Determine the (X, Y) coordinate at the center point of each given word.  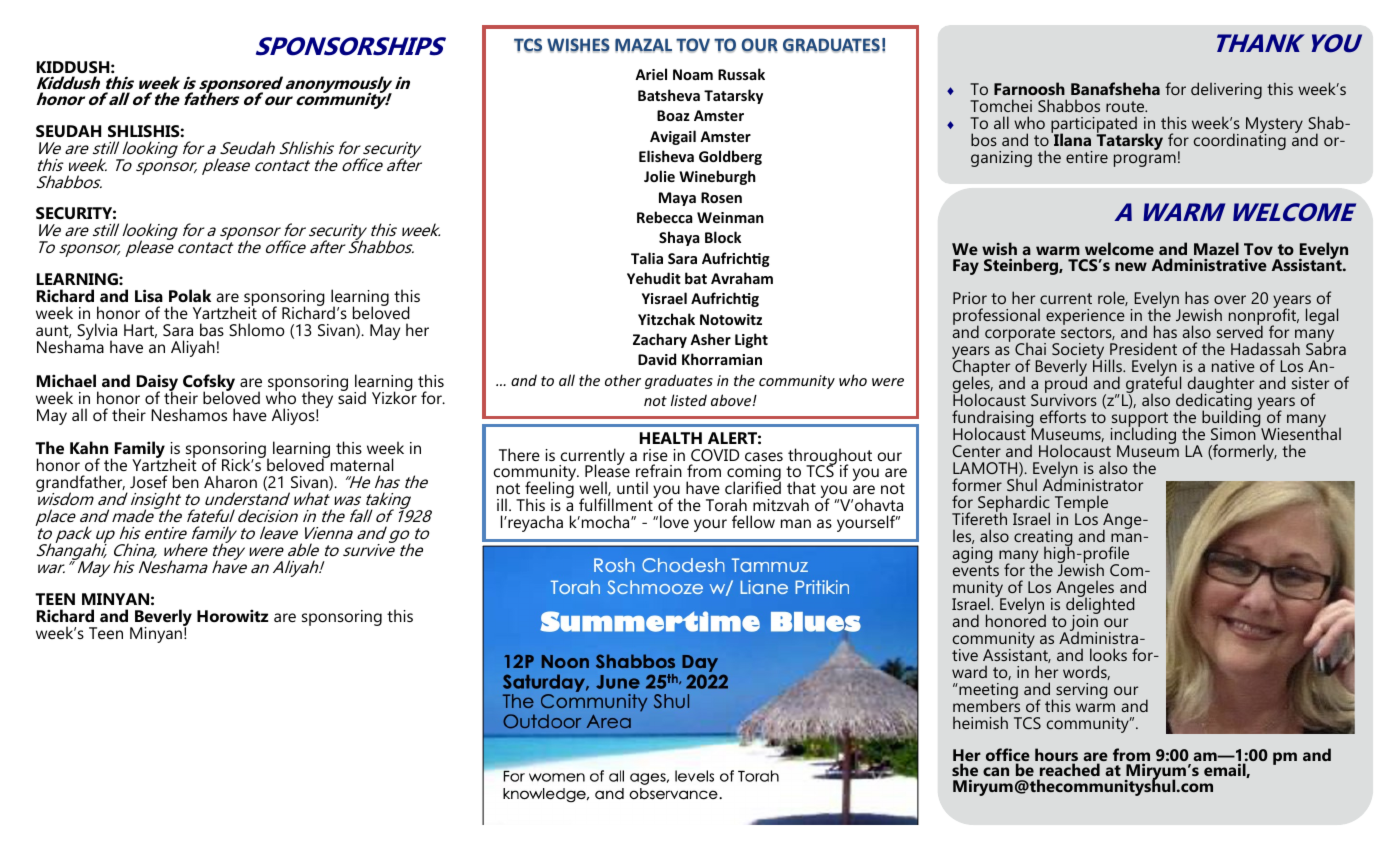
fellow (753, 521)
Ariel (651, 74)
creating (1043, 539)
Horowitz (232, 615)
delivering (1226, 90)
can (996, 771)
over (1230, 299)
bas (212, 329)
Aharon (230, 481)
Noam (693, 74)
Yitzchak (666, 319)
